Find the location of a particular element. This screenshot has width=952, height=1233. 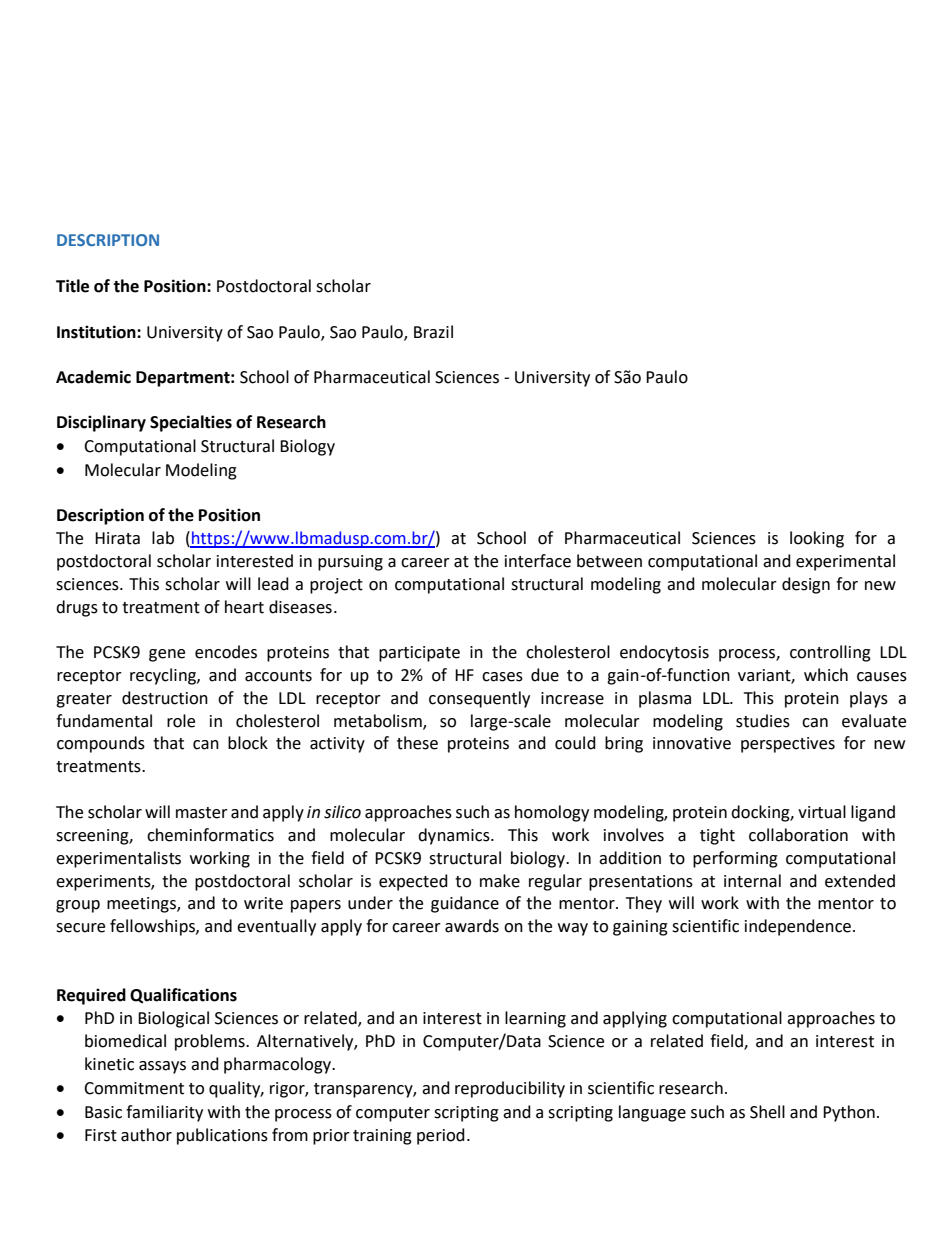

Shell is located at coordinates (767, 1112).
